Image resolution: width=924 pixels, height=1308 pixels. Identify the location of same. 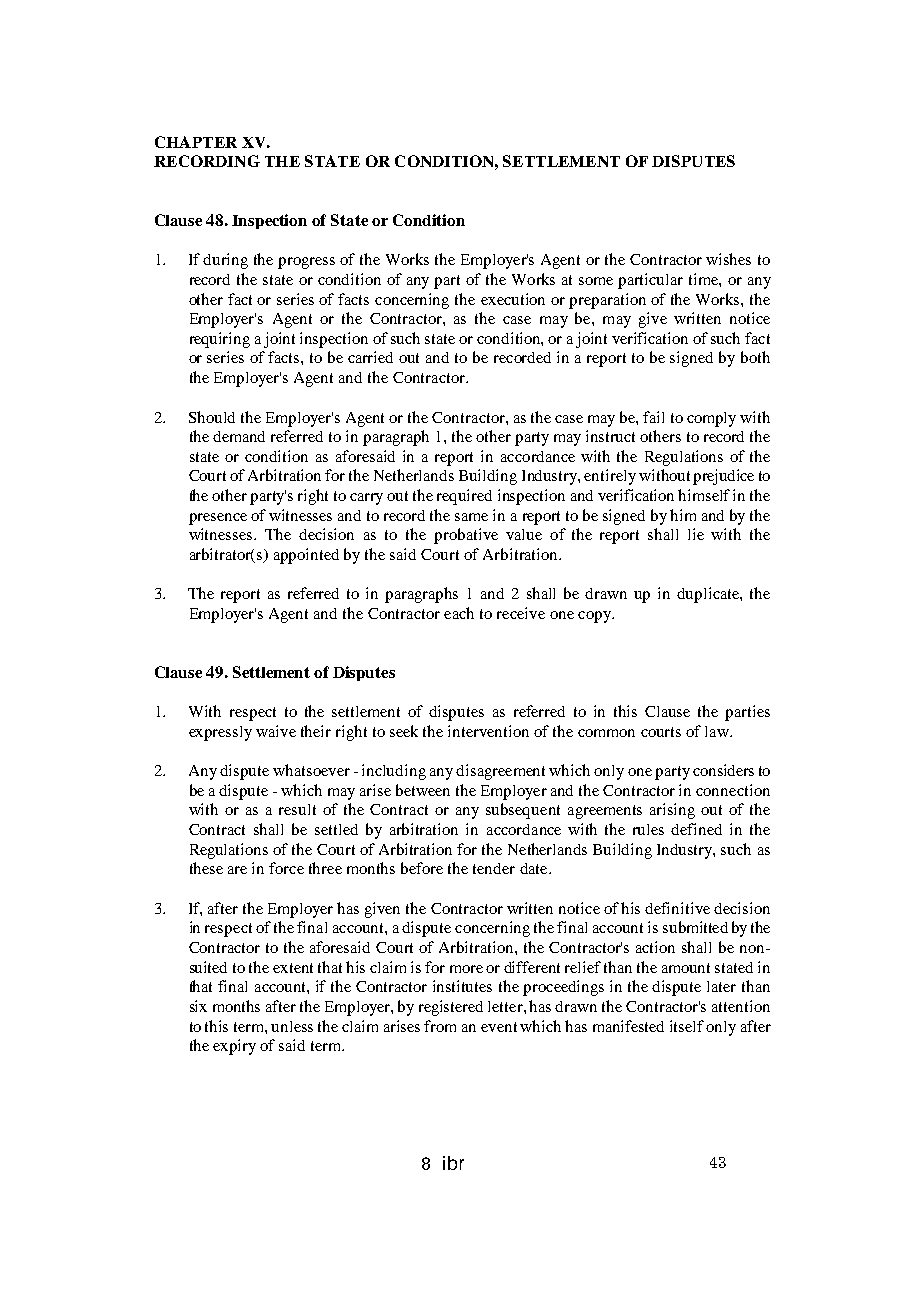
(471, 517).
